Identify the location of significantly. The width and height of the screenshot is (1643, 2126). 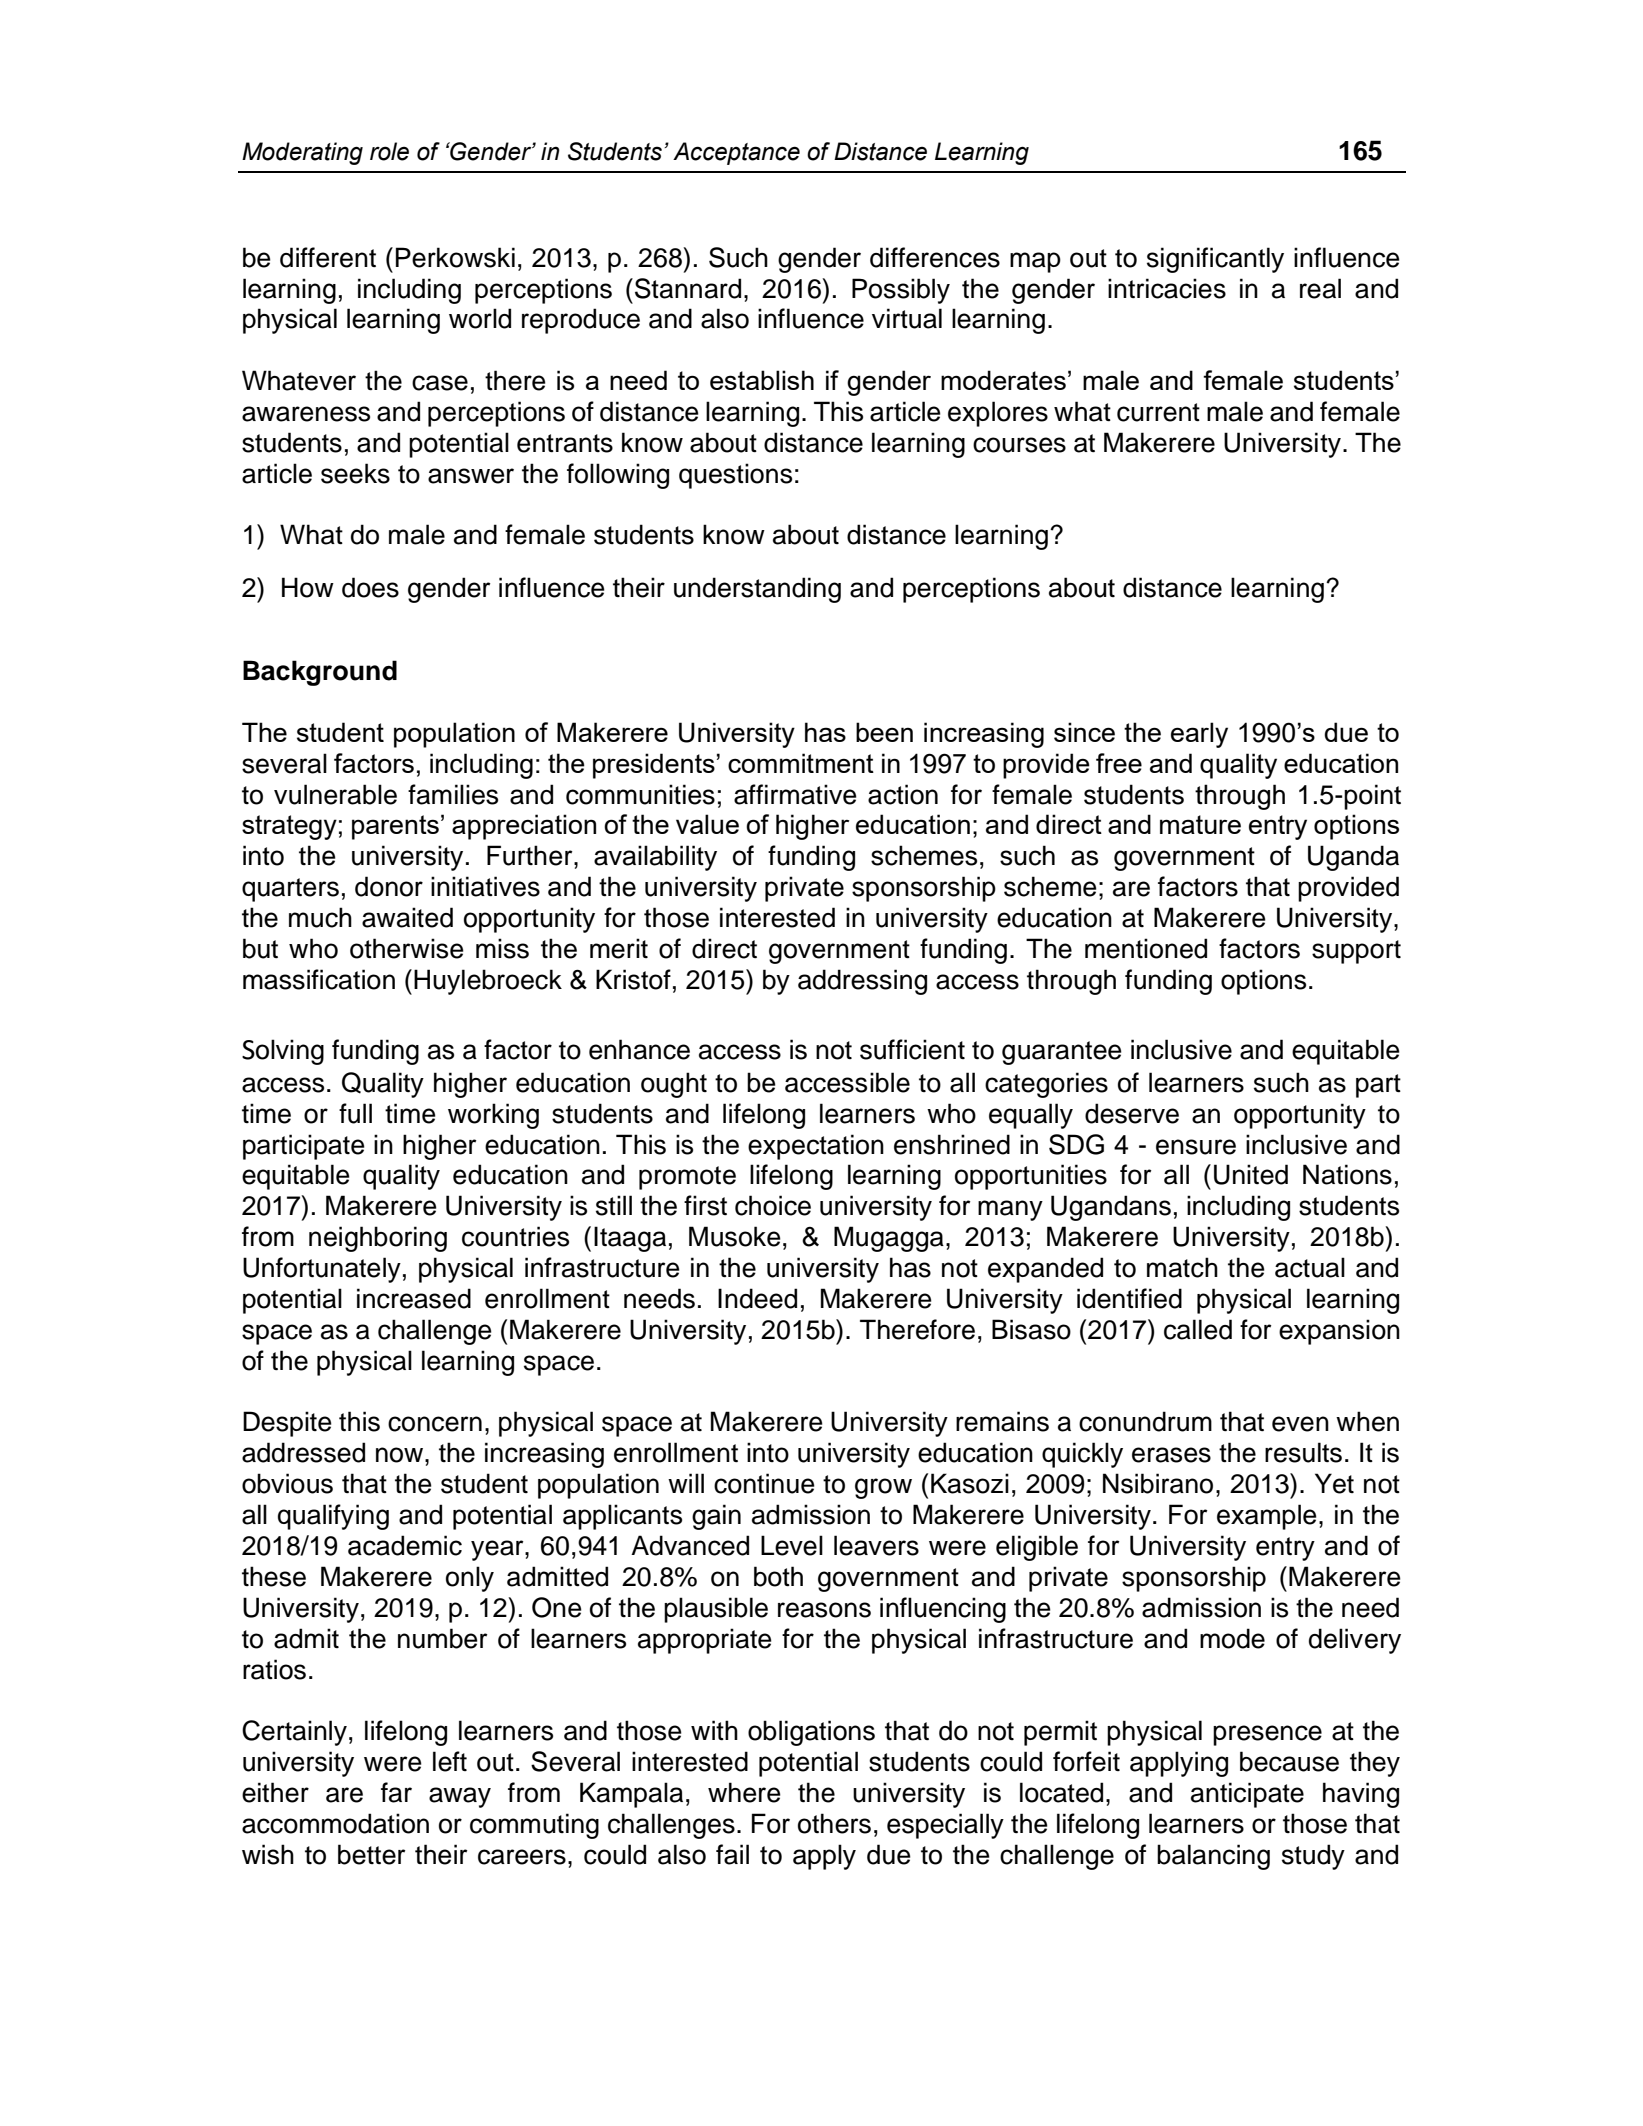
(1215, 260).
